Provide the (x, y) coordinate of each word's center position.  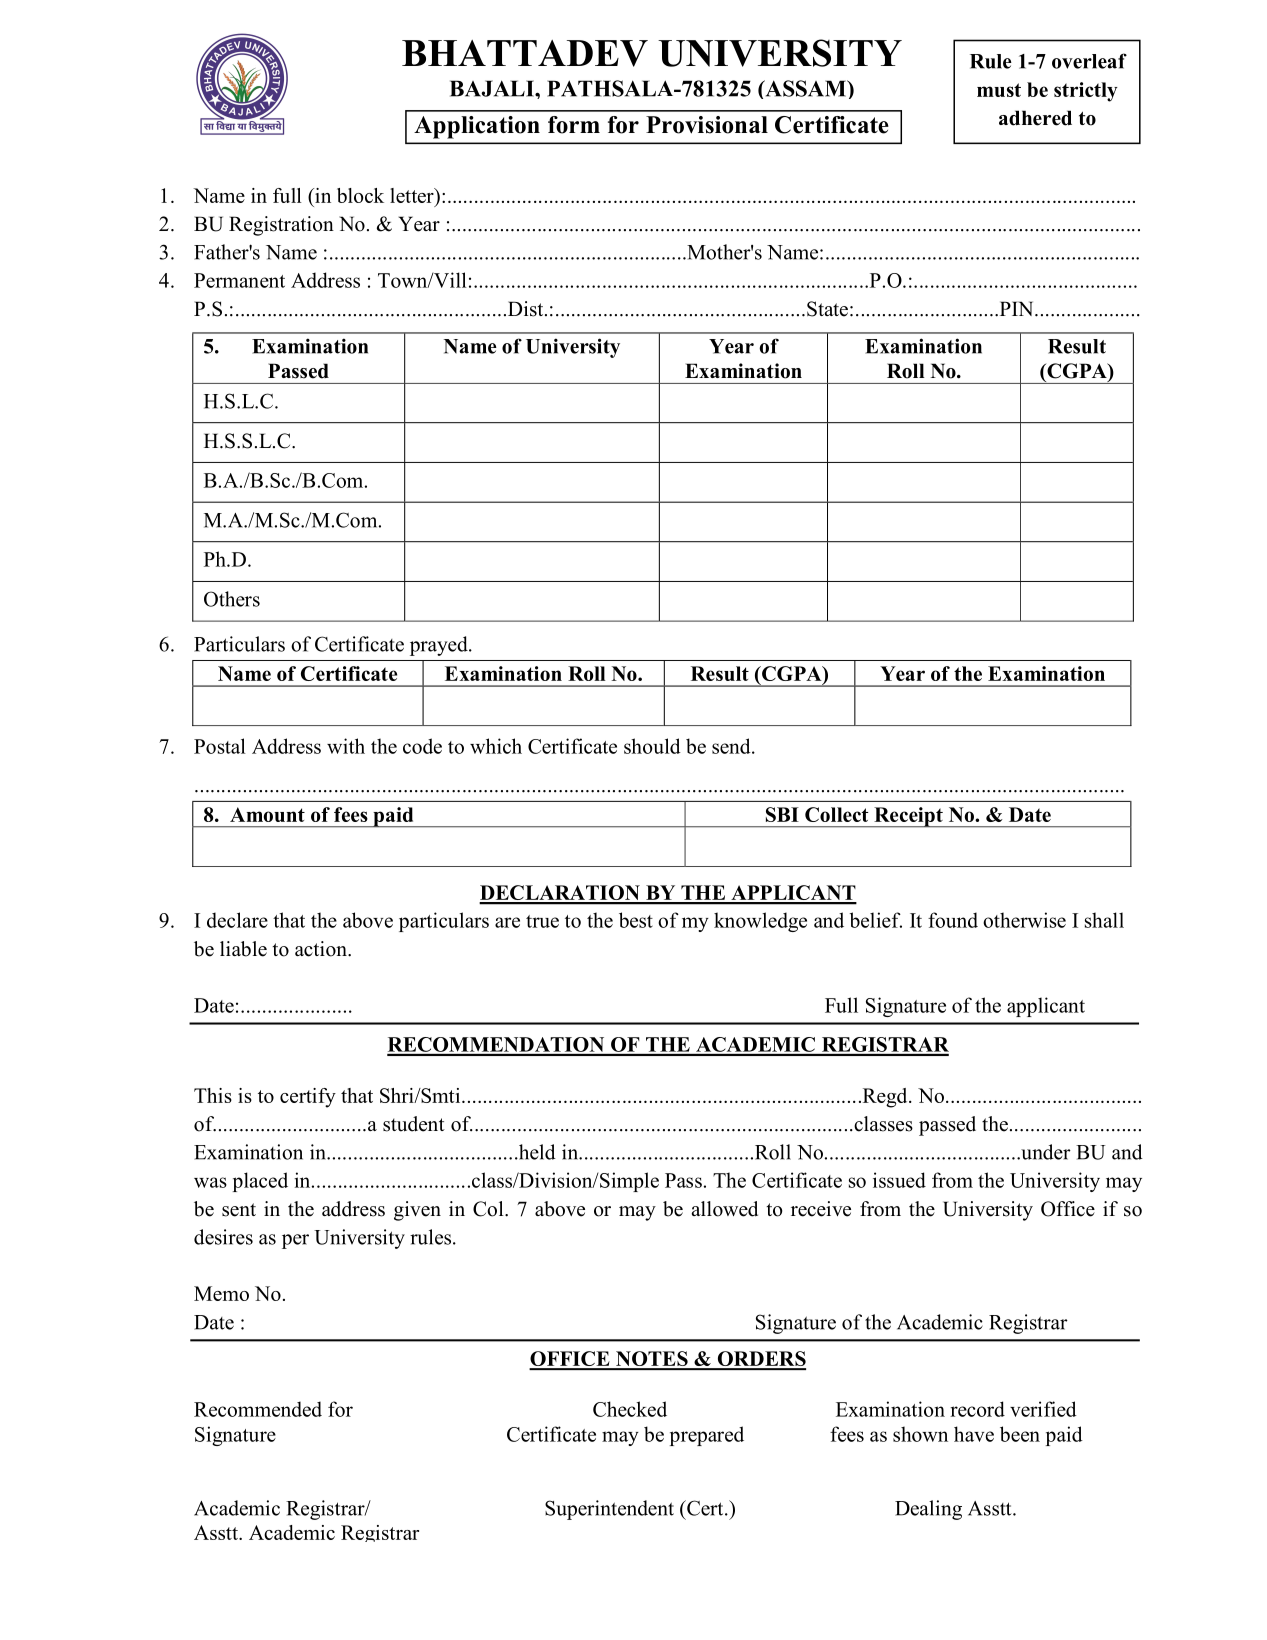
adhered (1035, 118)
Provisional (707, 125)
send (732, 746)
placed (260, 1182)
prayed (440, 646)
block (360, 195)
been (1020, 1434)
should (652, 746)
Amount (267, 814)
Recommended (258, 1409)
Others (232, 599)
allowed (724, 1209)
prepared (707, 1436)
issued (899, 1180)
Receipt (908, 817)
